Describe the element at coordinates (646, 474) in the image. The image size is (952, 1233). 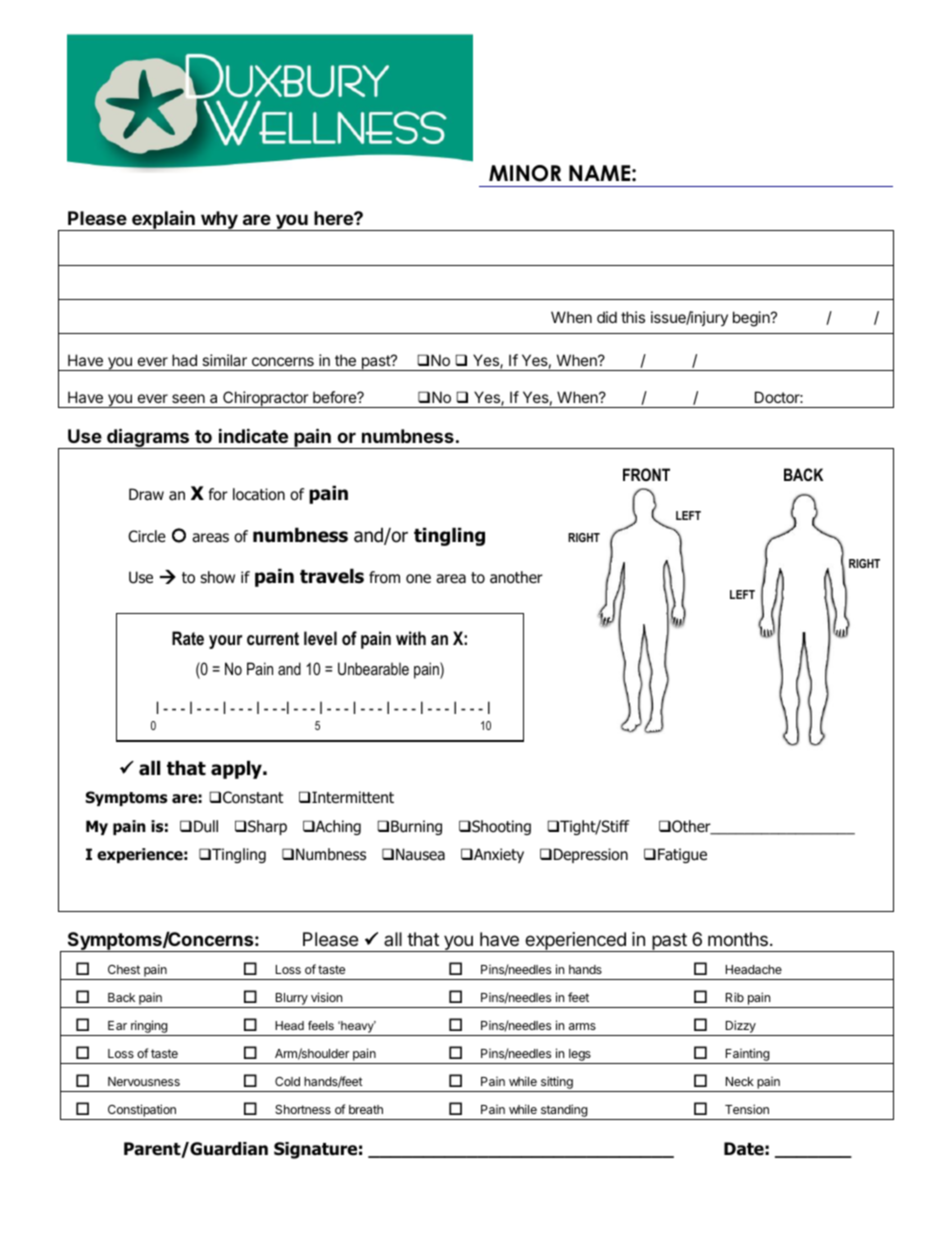
I see `FRONT` at that location.
